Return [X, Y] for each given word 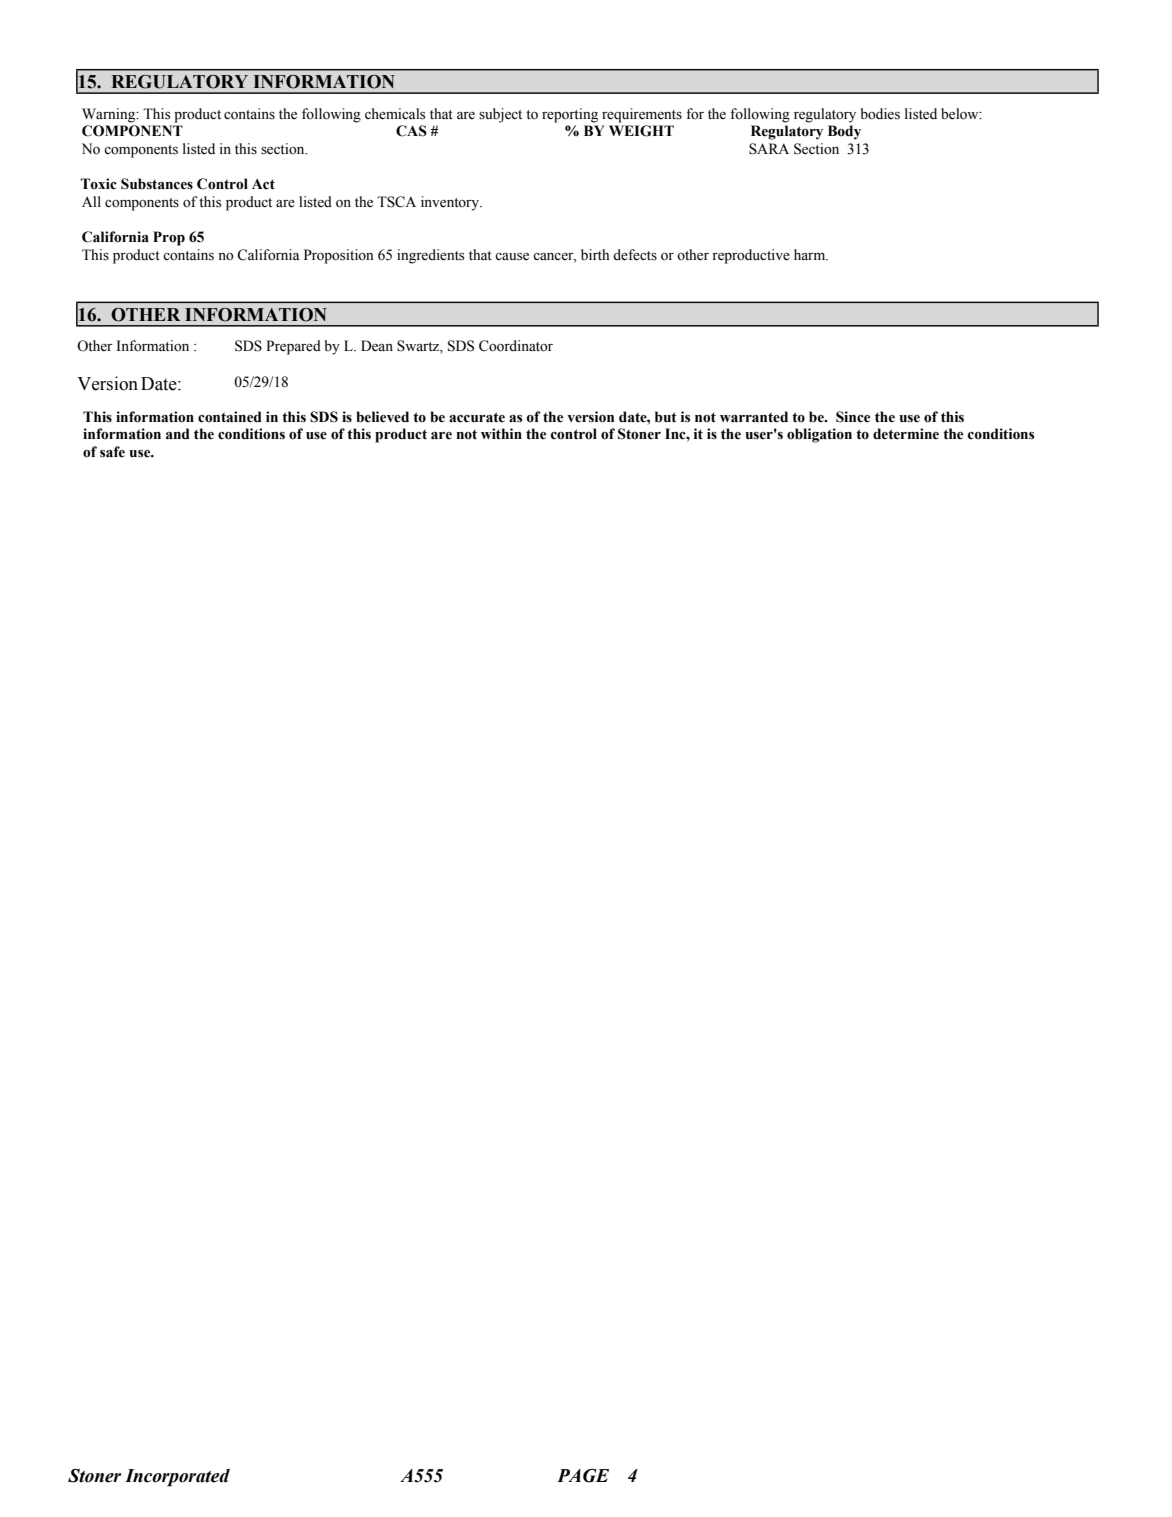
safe [112, 452]
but [666, 417]
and [178, 434]
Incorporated [177, 1478]
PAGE [583, 1476]
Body [844, 132]
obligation [819, 435]
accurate [477, 417]
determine [906, 434]
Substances [157, 184]
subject [500, 115]
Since [853, 417]
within [501, 434]
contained [230, 417]
